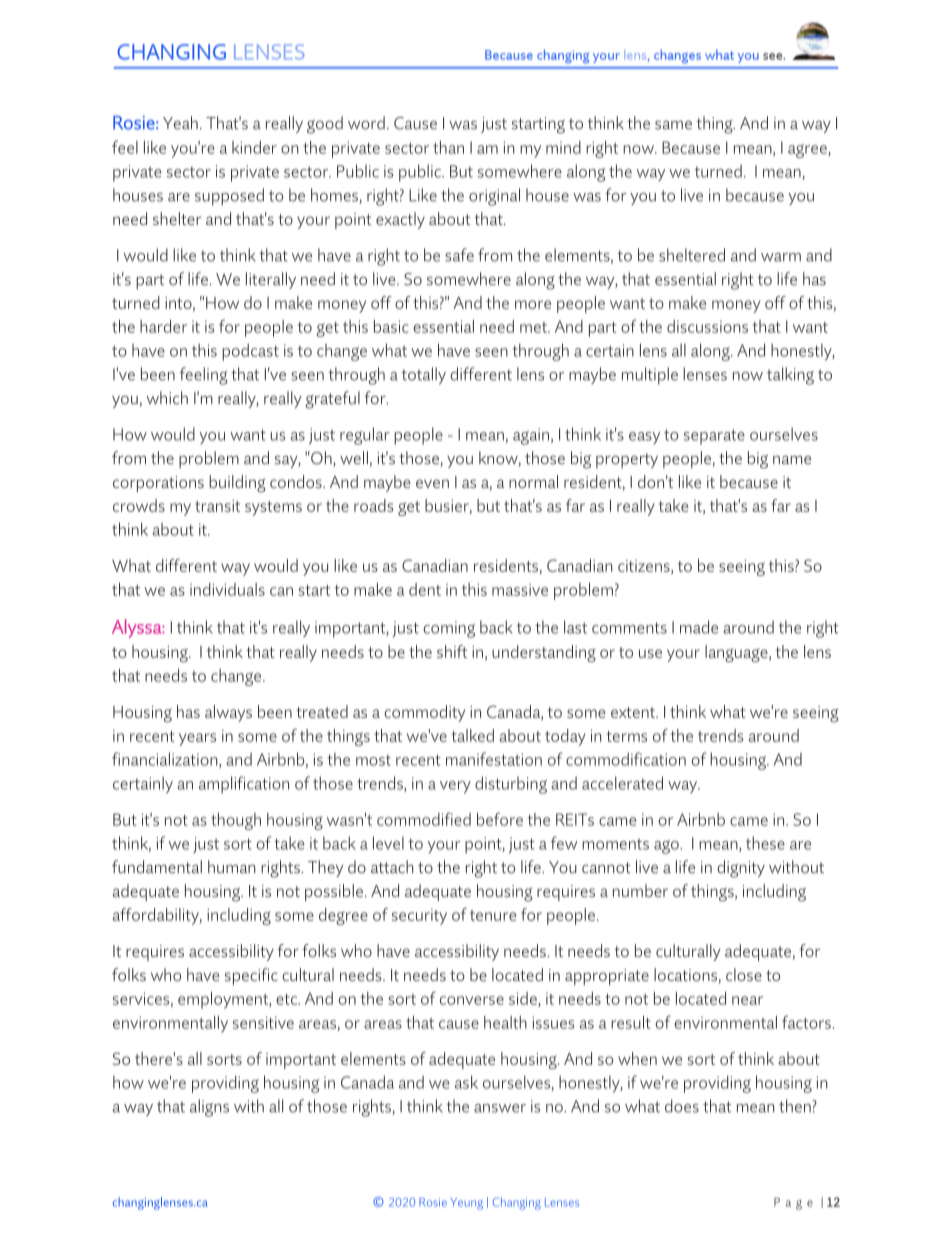  I want to click on before, so click(500, 819).
